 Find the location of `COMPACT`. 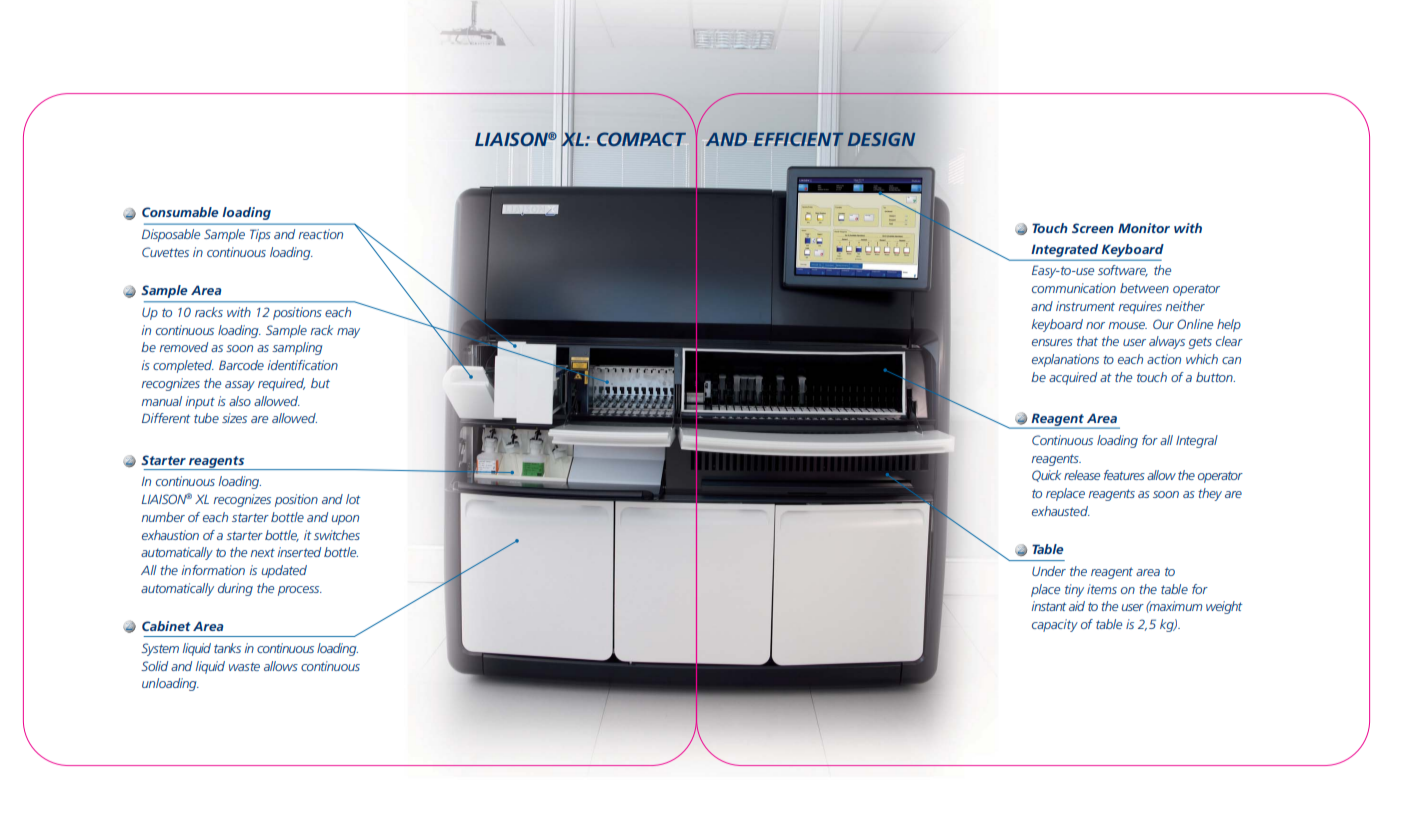

COMPACT is located at coordinates (641, 139).
